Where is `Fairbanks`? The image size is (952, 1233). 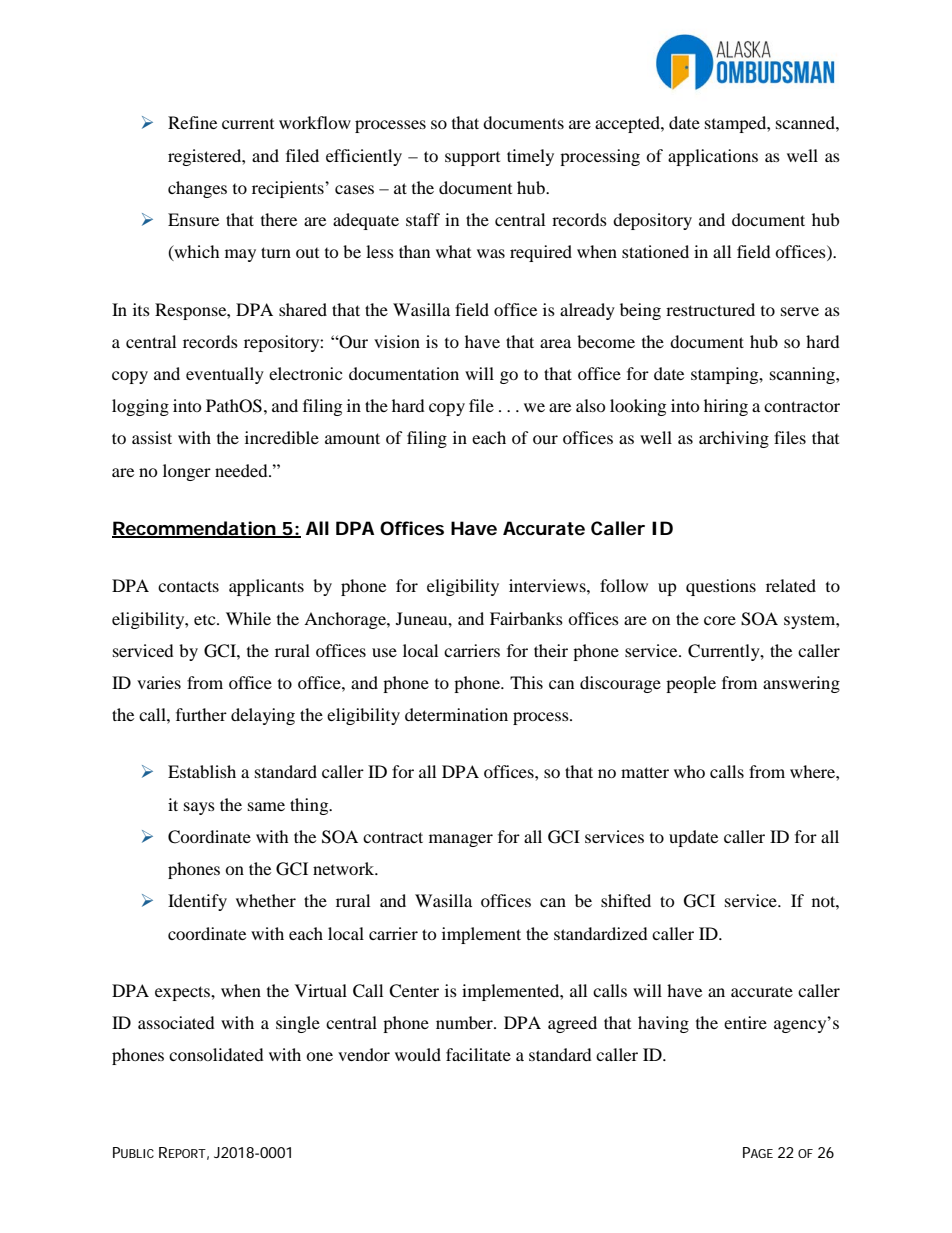 Fairbanks is located at coordinates (526, 618).
